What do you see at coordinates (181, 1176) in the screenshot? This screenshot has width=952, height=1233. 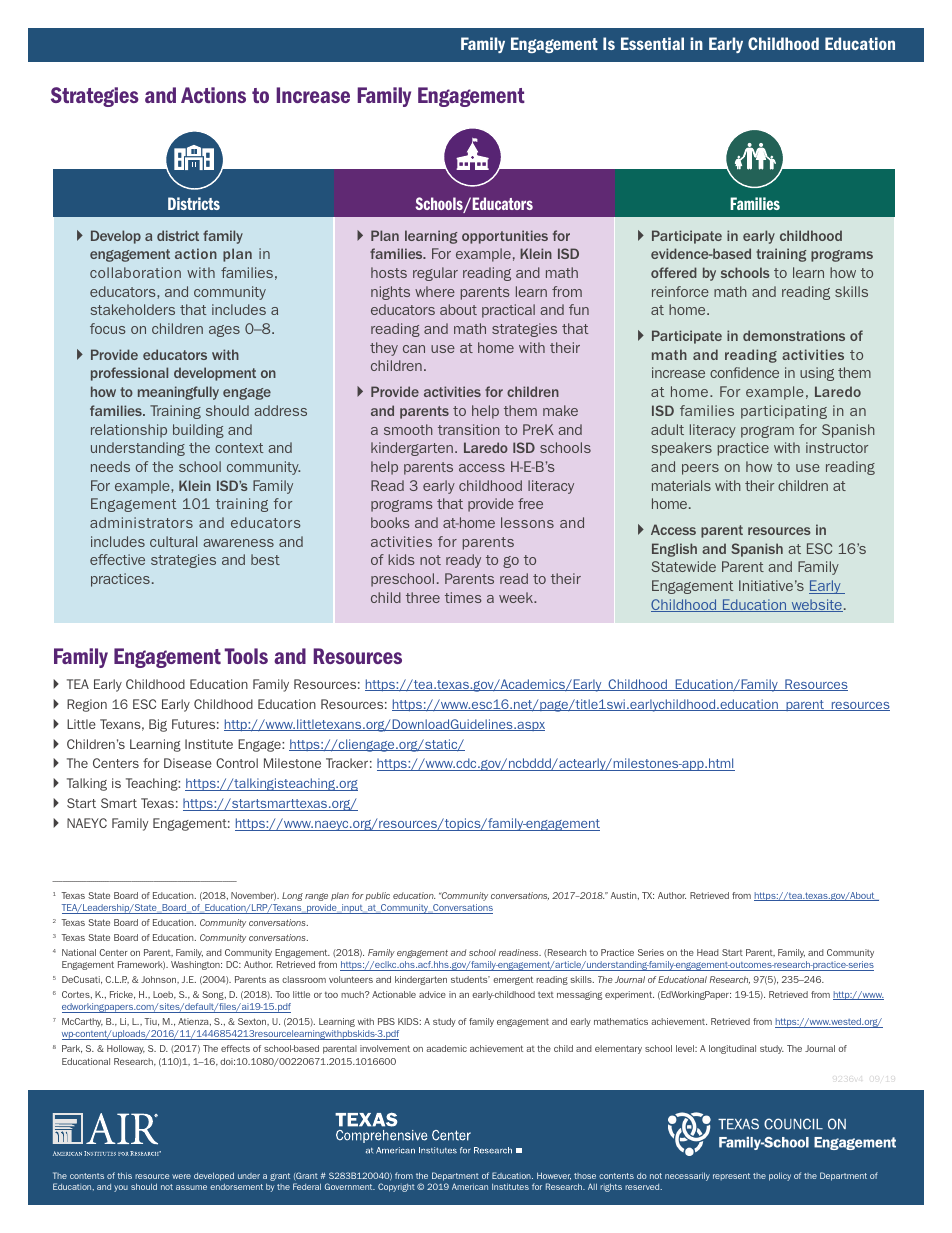 I see `were` at bounding box center [181, 1176].
